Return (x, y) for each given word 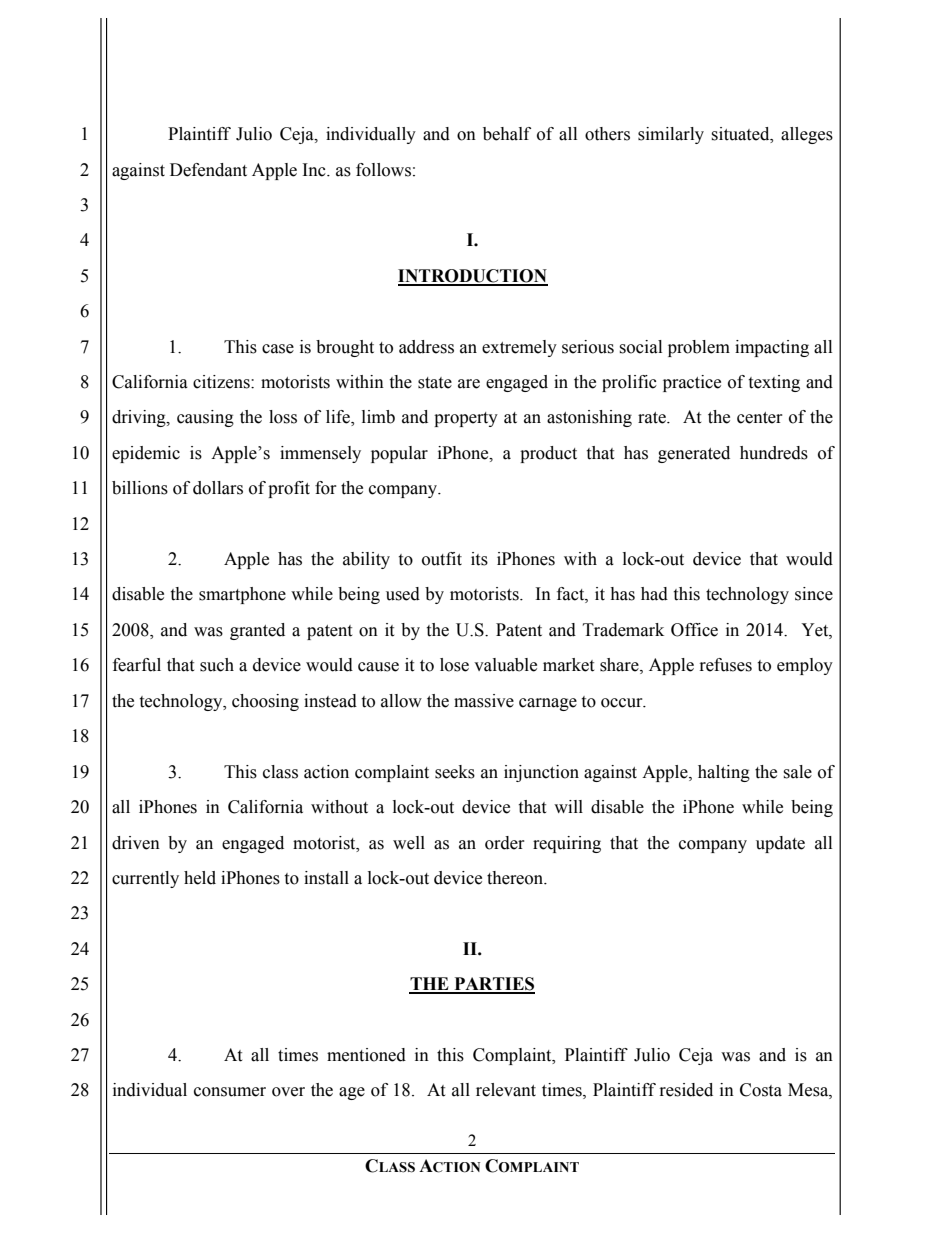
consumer (230, 1092)
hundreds (774, 453)
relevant (506, 1090)
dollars (218, 488)
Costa (761, 1090)
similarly (671, 135)
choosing (265, 702)
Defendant (208, 170)
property (466, 419)
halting (724, 773)
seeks (455, 772)
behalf (507, 134)
